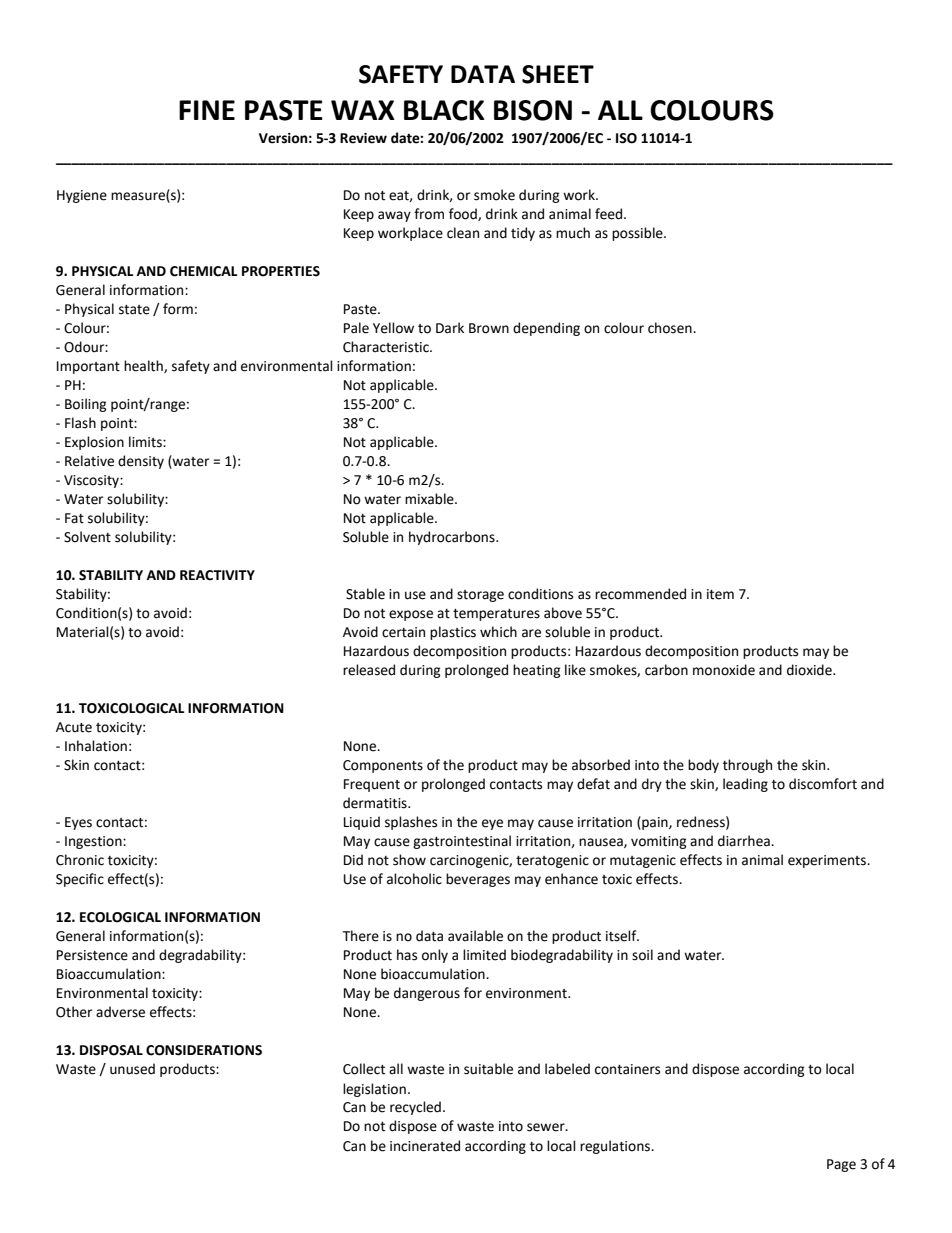 This screenshot has height=1233, width=952. What do you see at coordinates (207, 110) in the screenshot?
I see `FINE` at bounding box center [207, 110].
